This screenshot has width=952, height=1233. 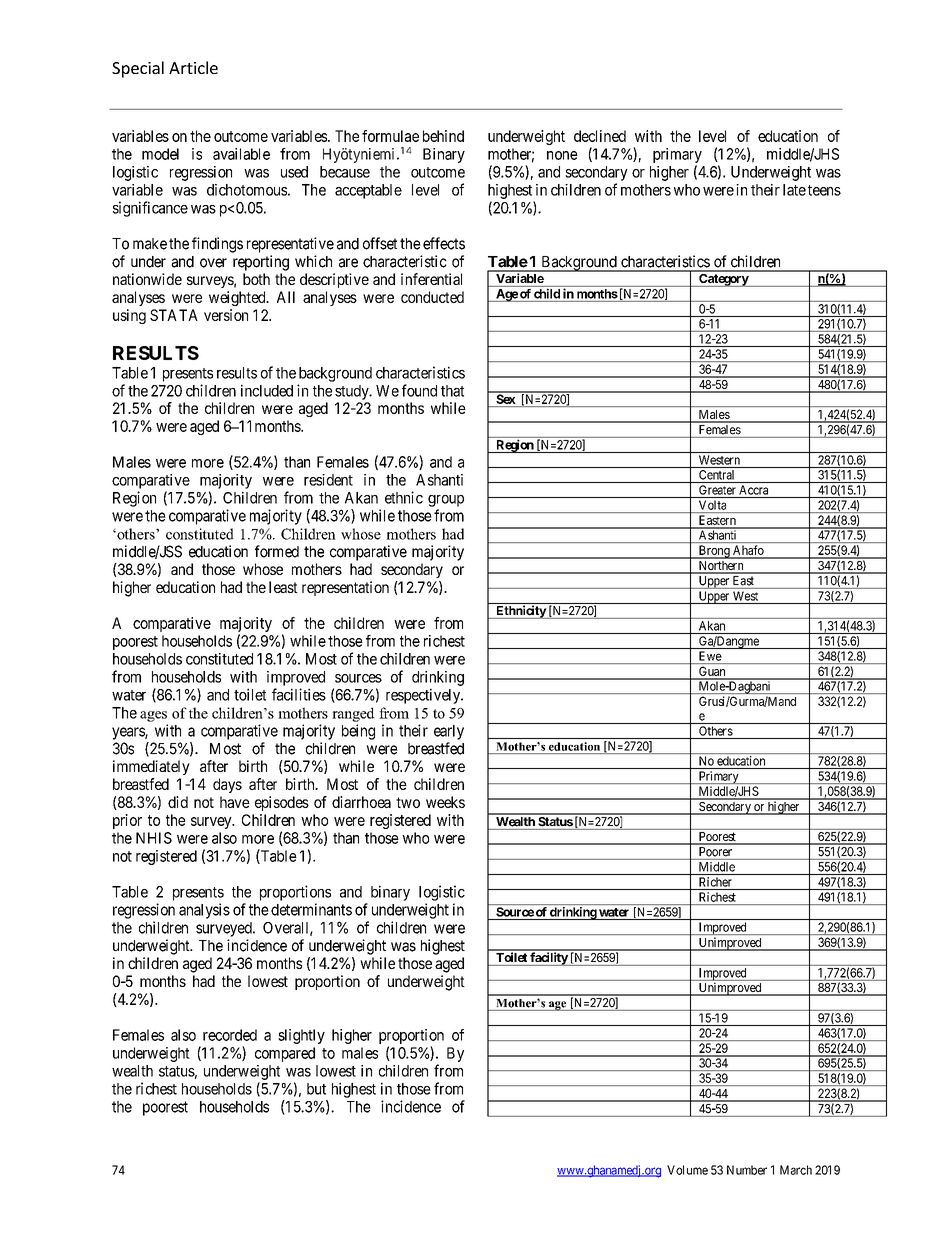 I want to click on behind, so click(x=443, y=136).
